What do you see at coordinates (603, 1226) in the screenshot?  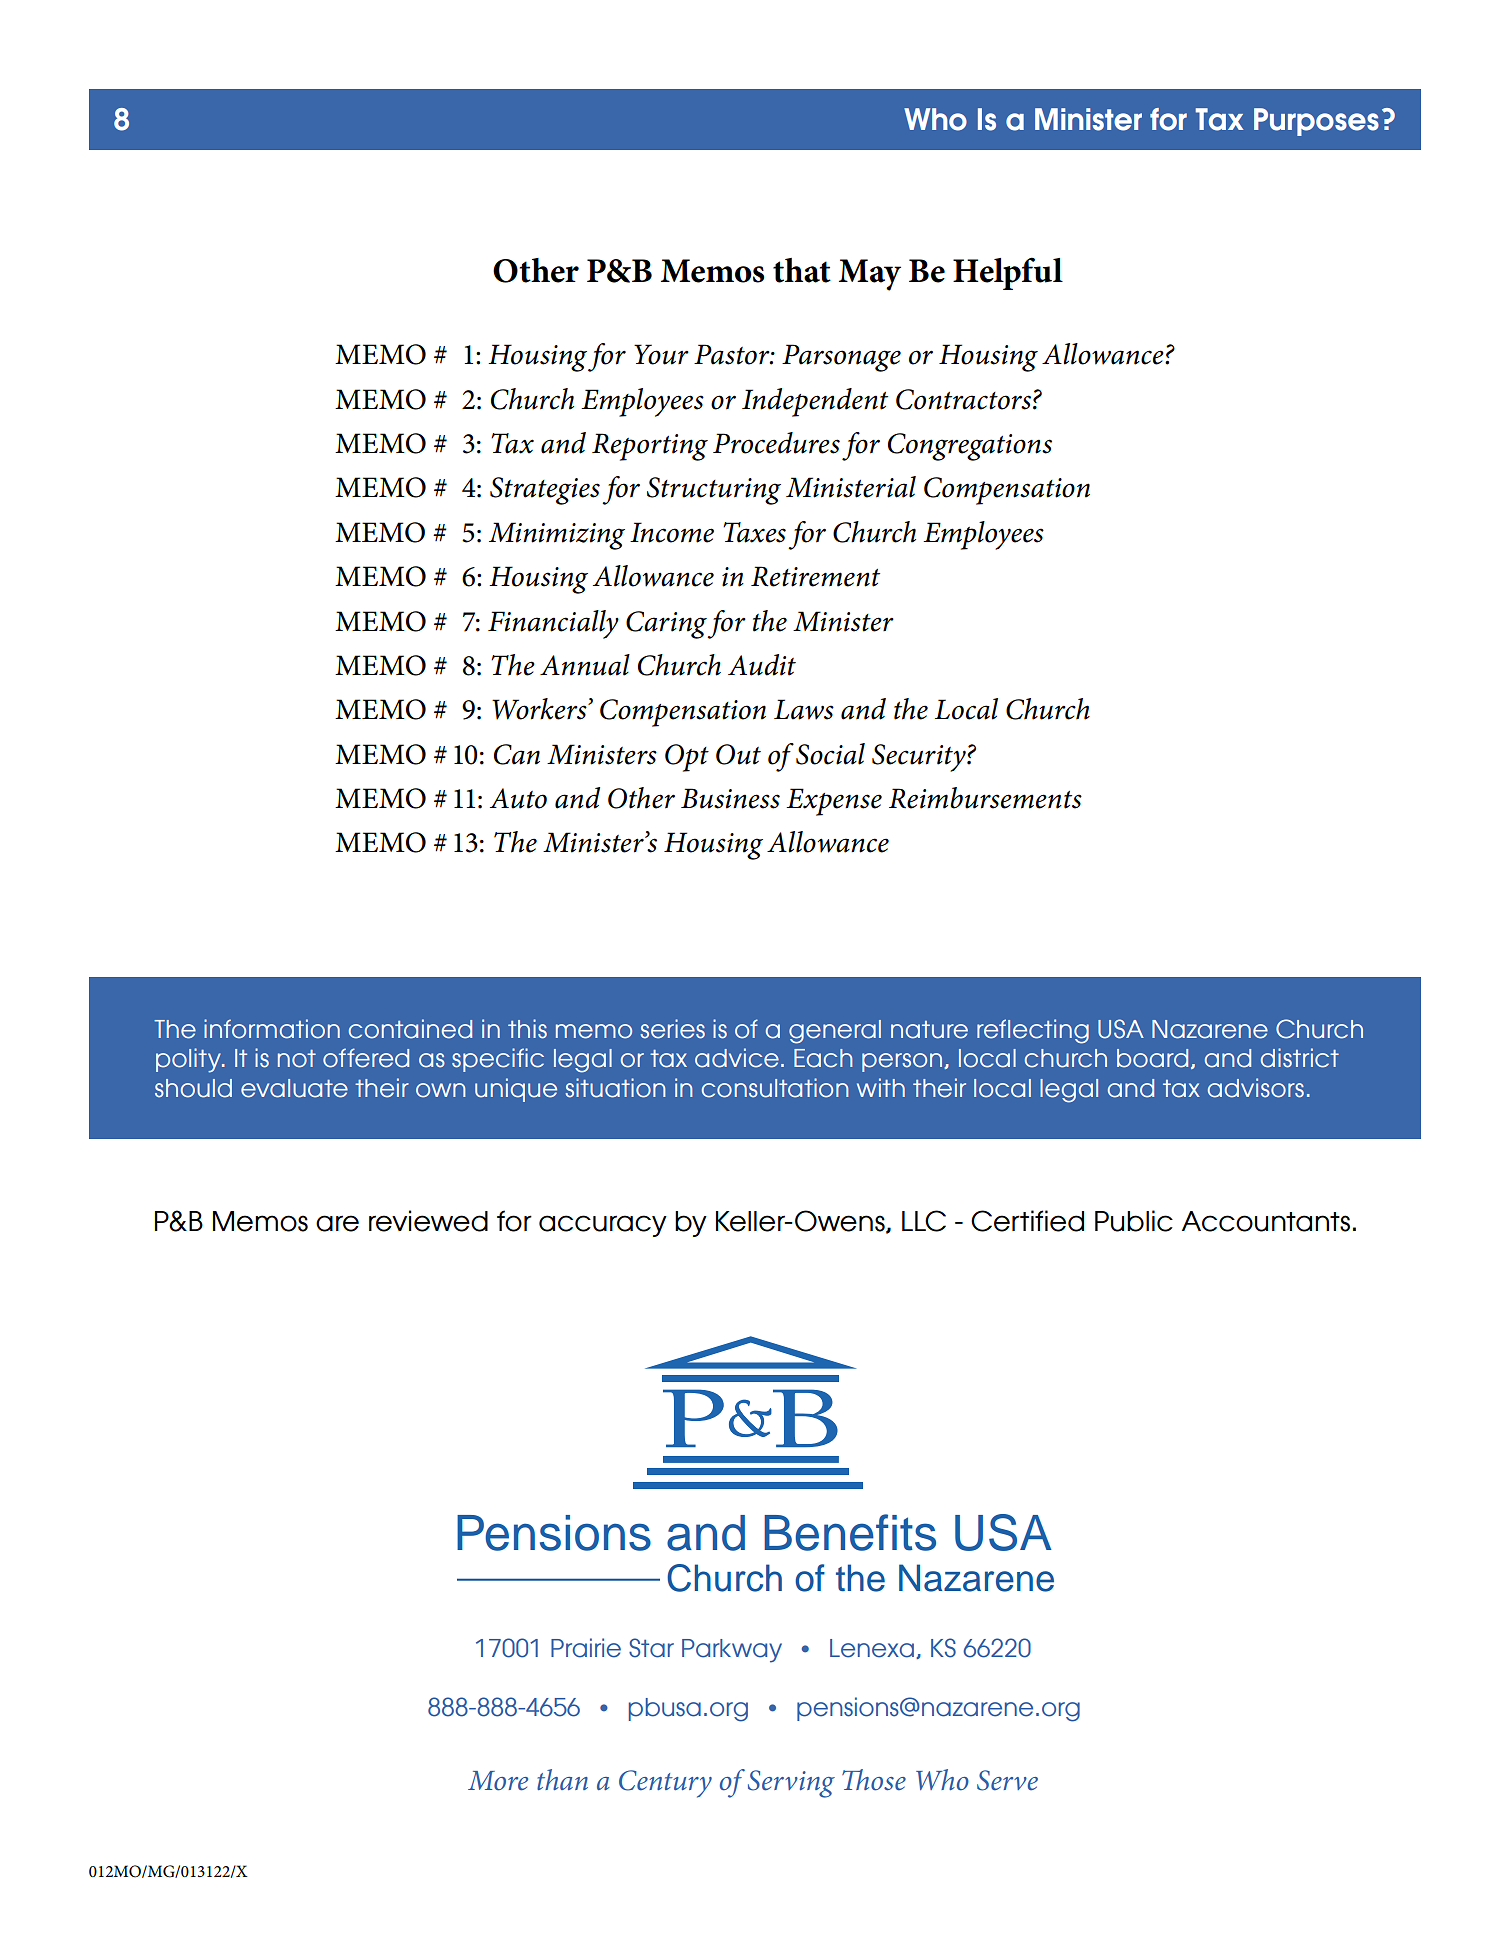 I see `accuracy` at bounding box center [603, 1226].
